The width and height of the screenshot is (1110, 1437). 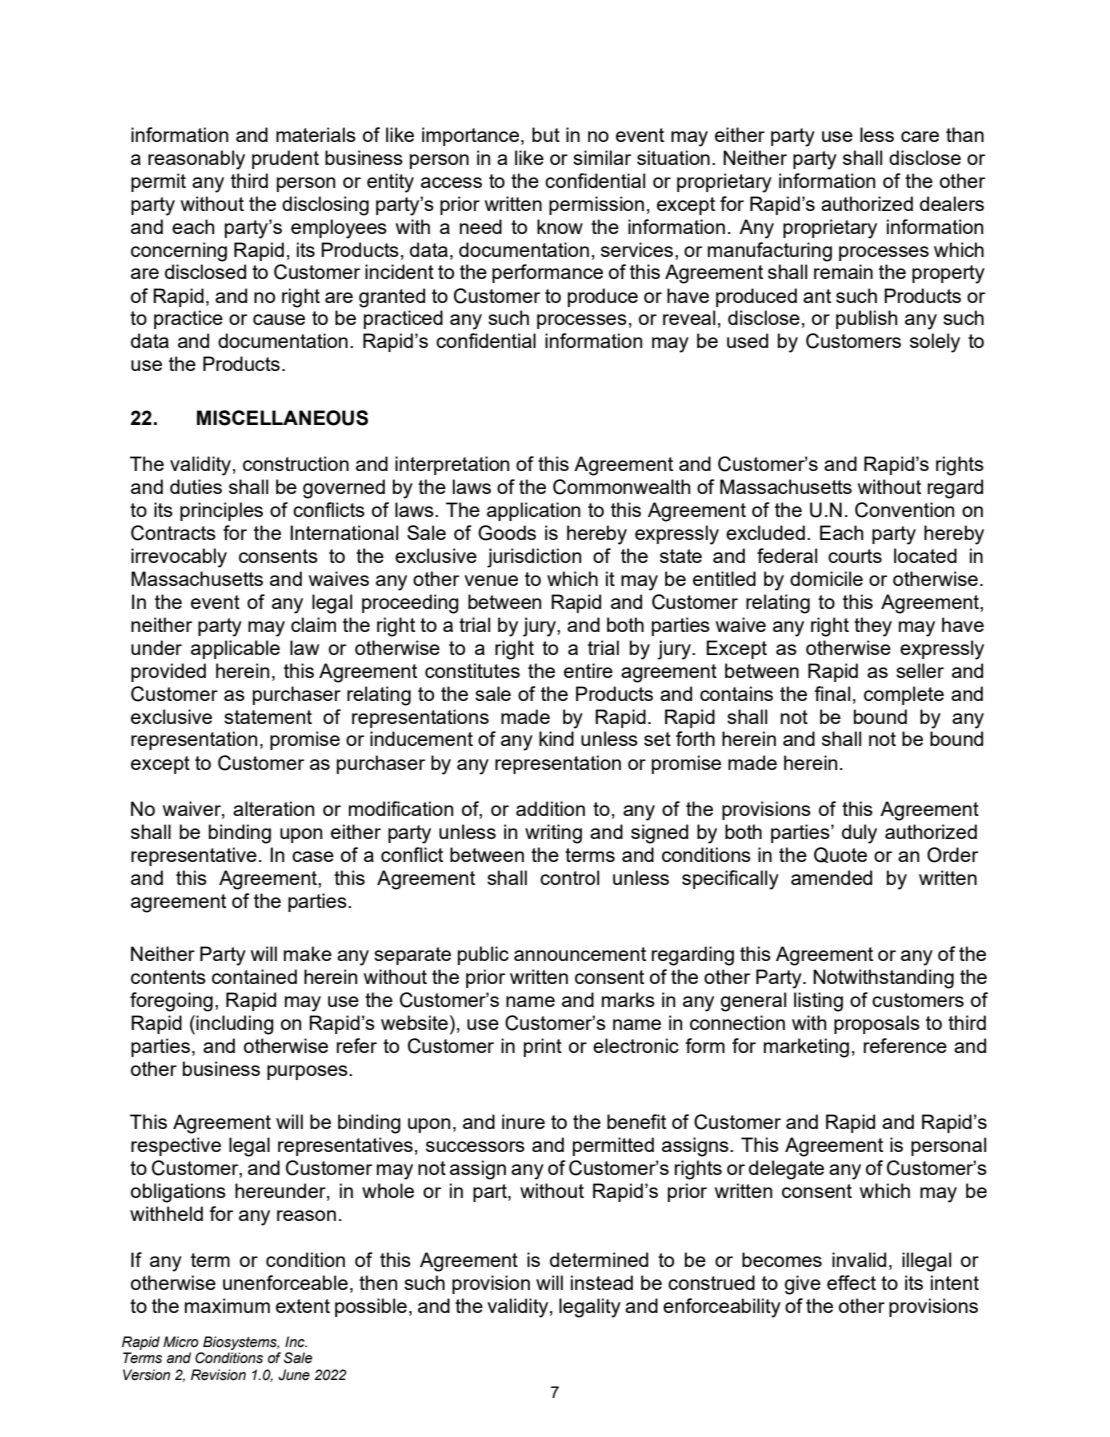 I want to click on complete, so click(x=904, y=695).
